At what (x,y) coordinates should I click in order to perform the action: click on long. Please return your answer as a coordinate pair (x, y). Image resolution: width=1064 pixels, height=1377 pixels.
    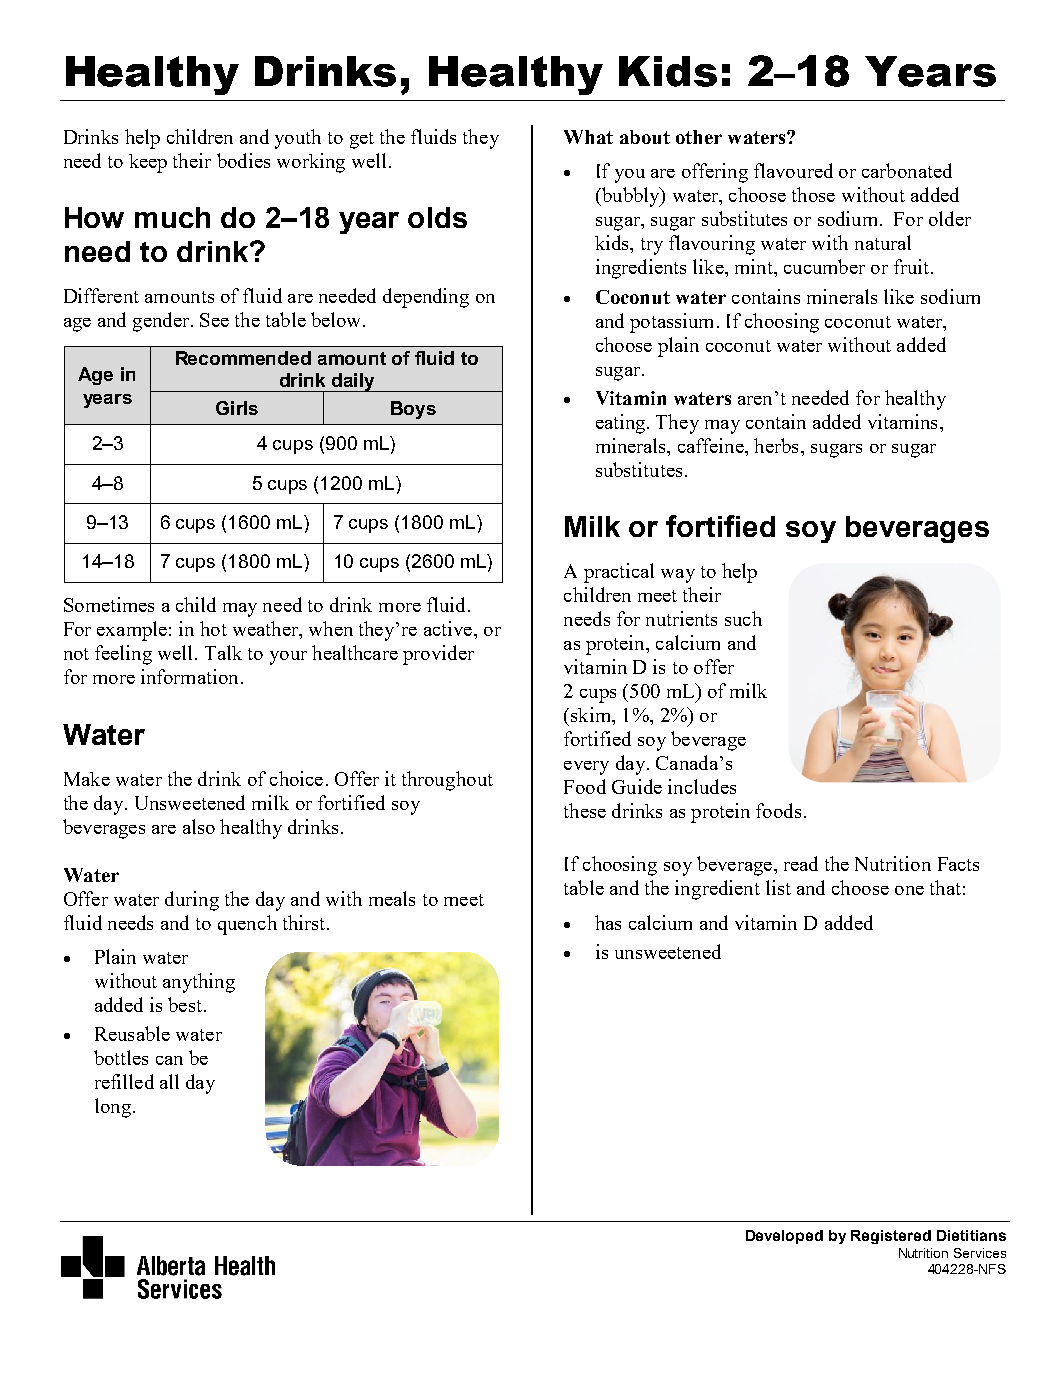
    Looking at the image, I should click on (113, 1108).
